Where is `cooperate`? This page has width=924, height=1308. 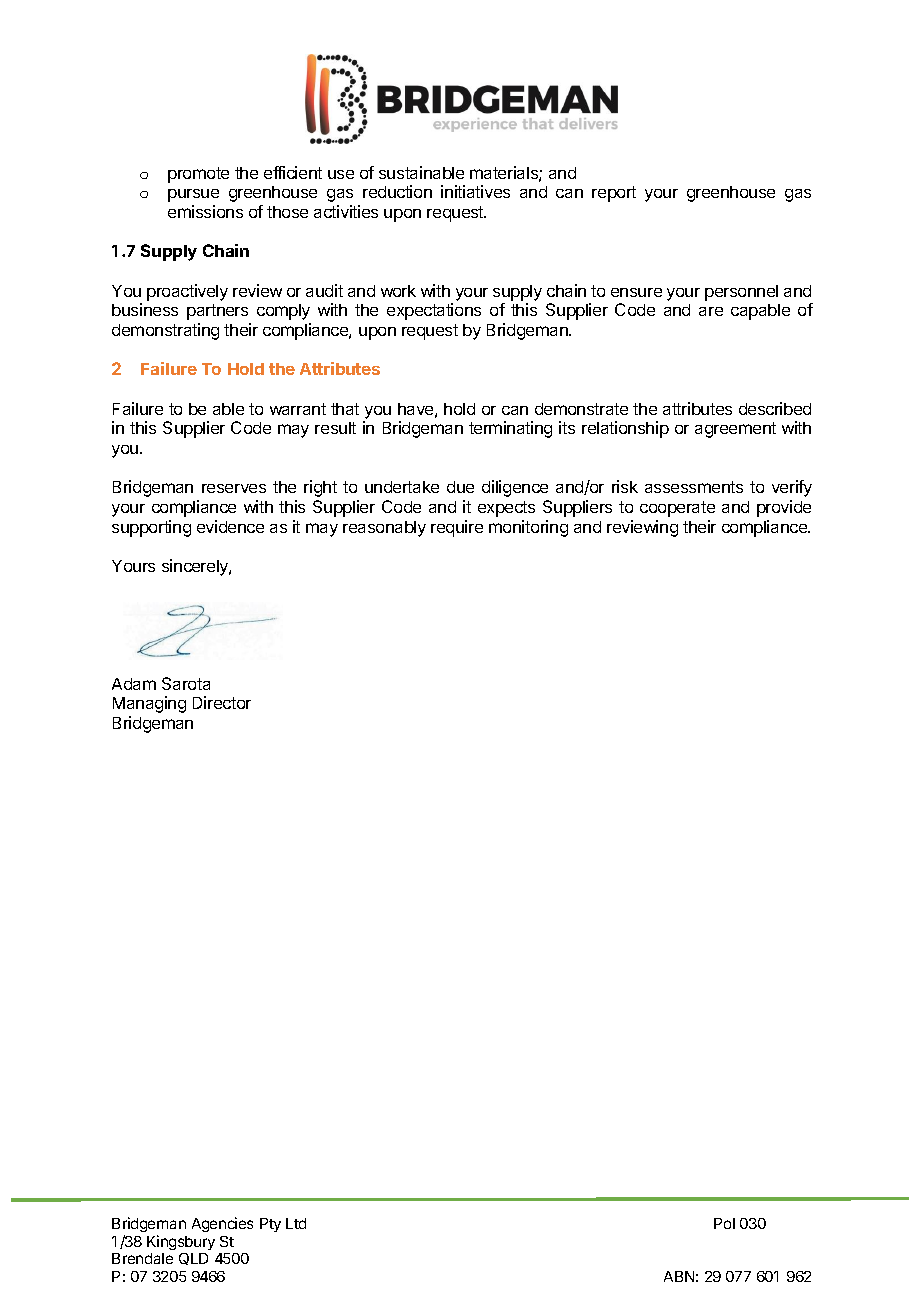
cooperate is located at coordinates (677, 509).
